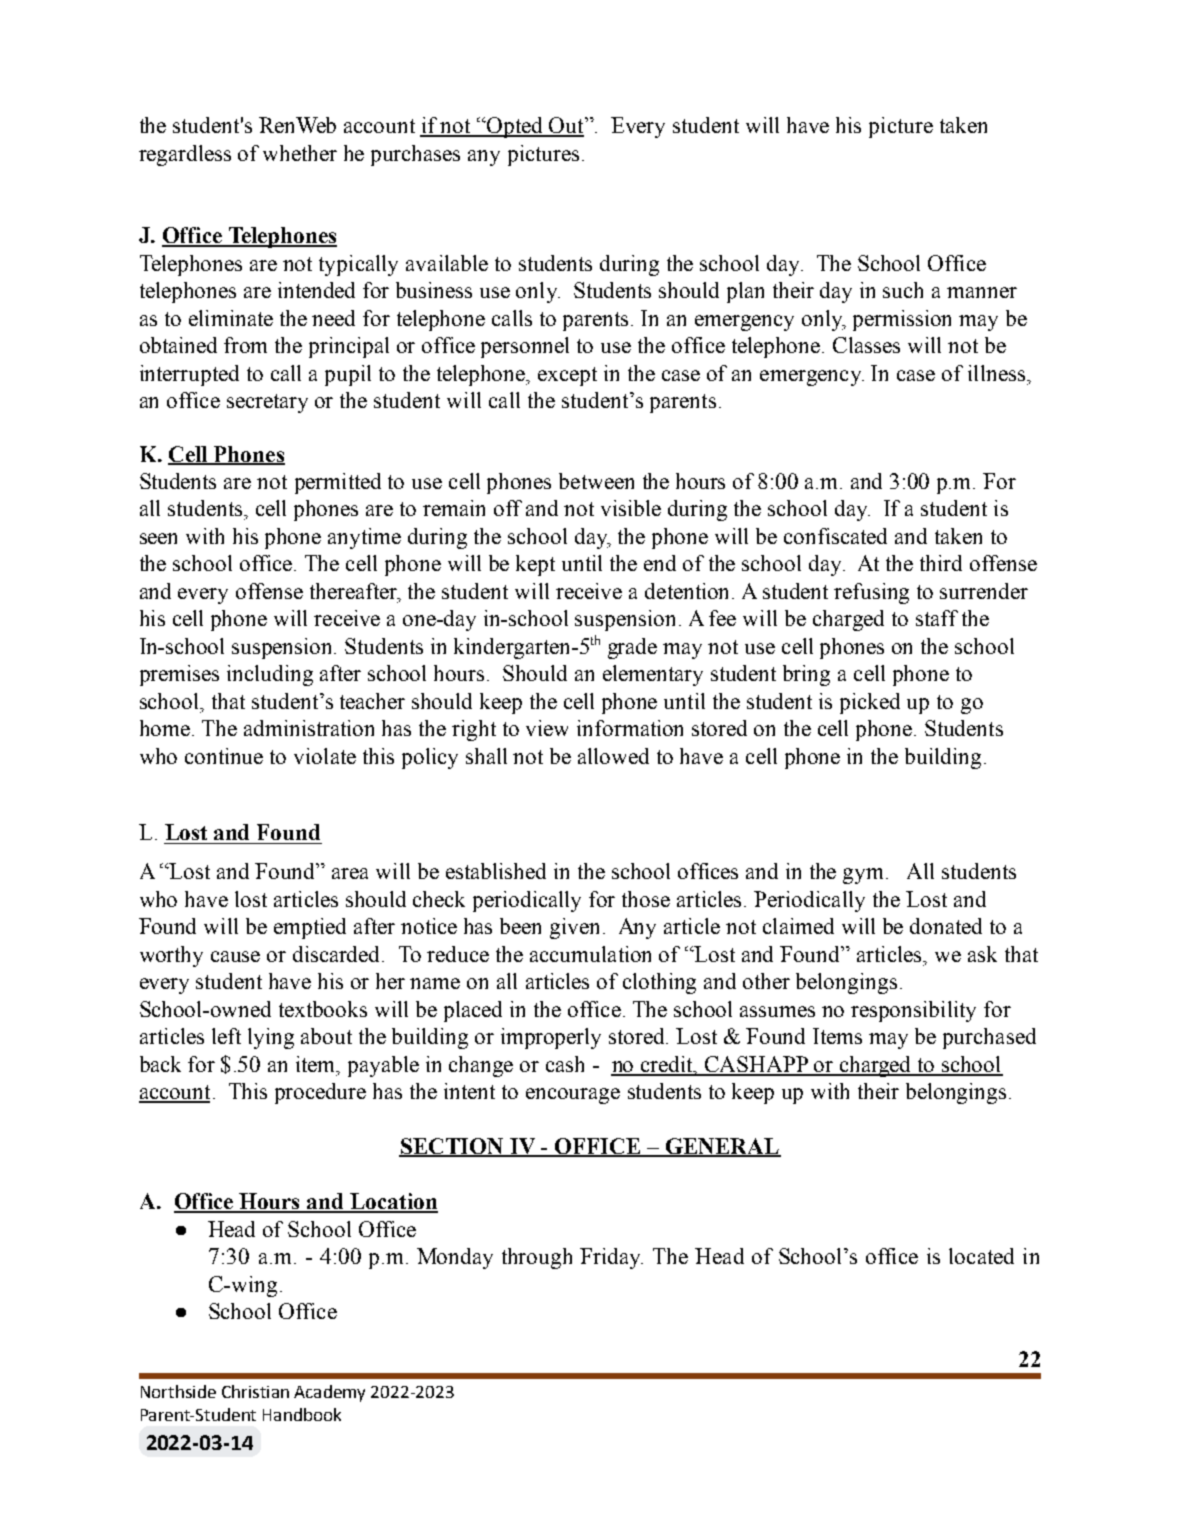 The image size is (1180, 1527). Describe the element at coordinates (613, 756) in the screenshot. I see `allowed` at that location.
